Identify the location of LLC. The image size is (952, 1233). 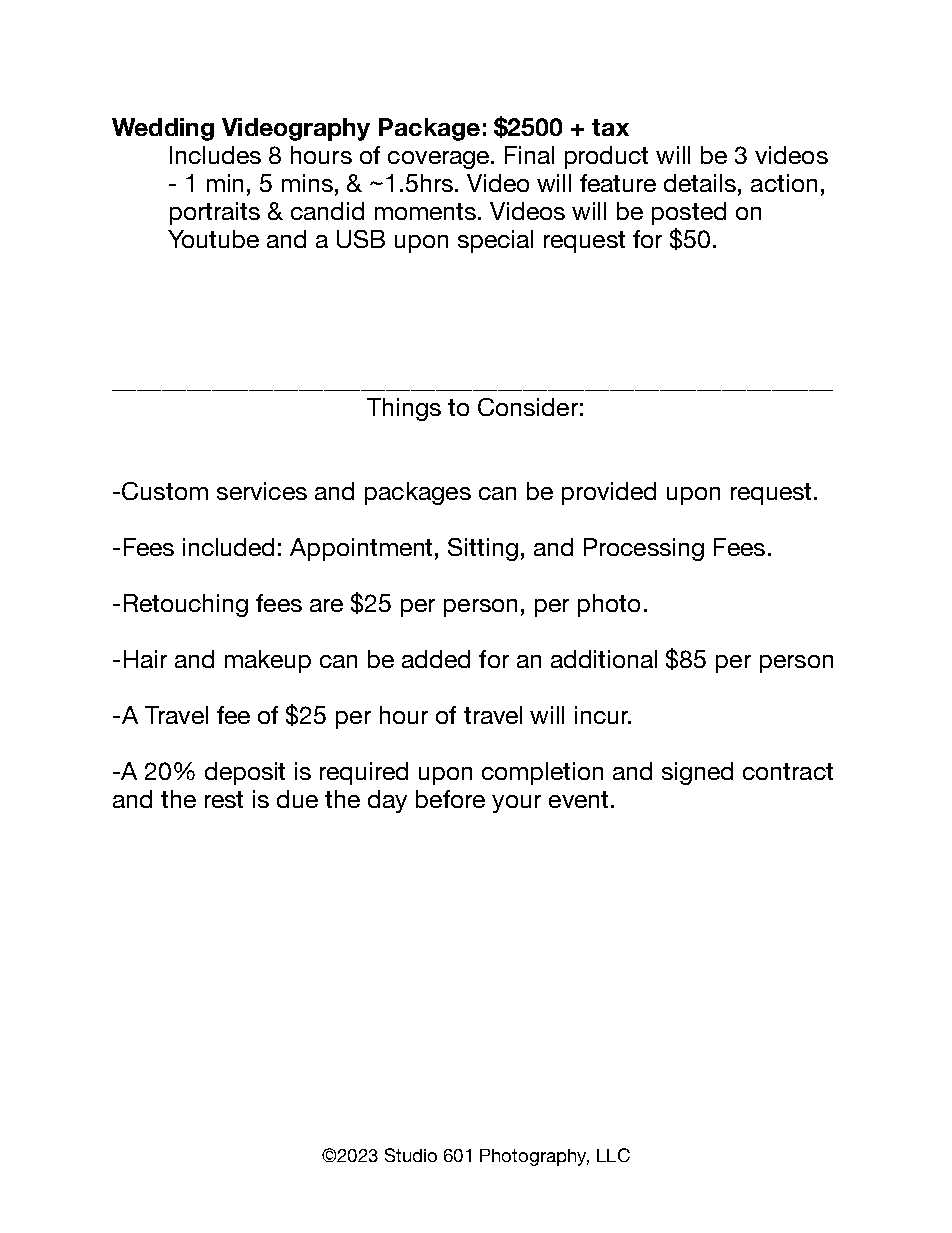
(613, 1155).
